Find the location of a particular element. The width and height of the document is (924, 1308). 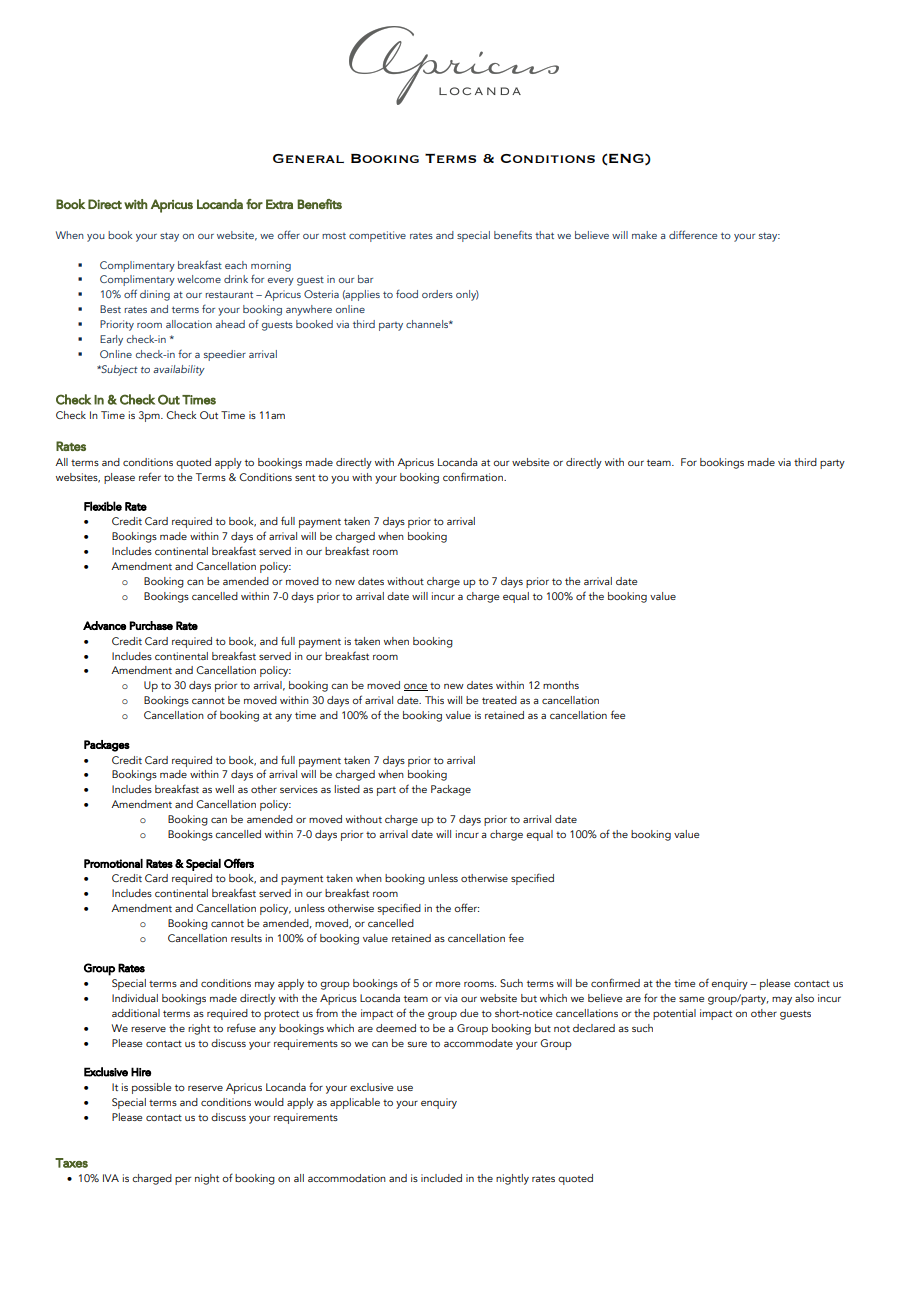

Purchase is located at coordinates (151, 625).
